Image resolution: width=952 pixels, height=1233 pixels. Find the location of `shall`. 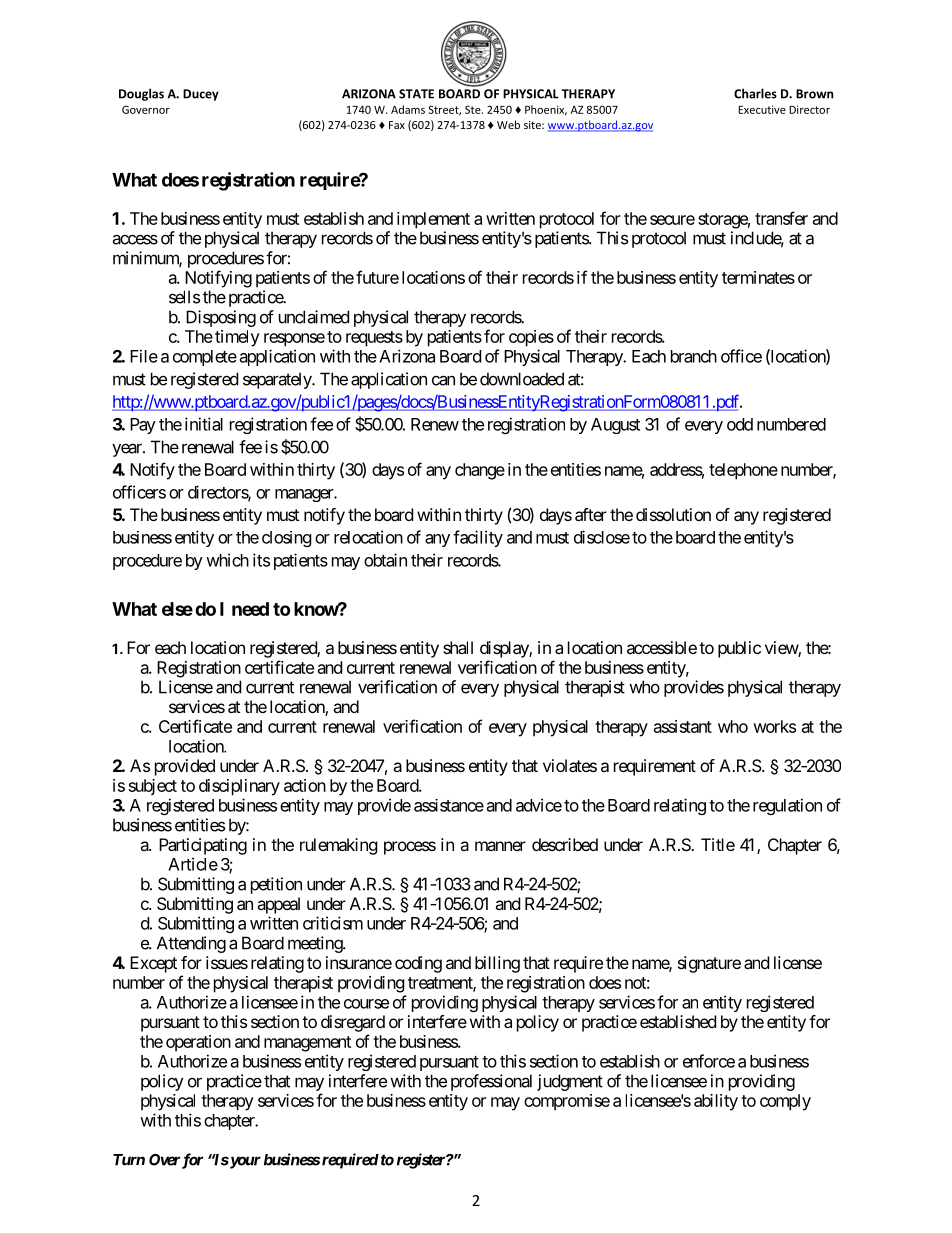

shall is located at coordinates (458, 647).
